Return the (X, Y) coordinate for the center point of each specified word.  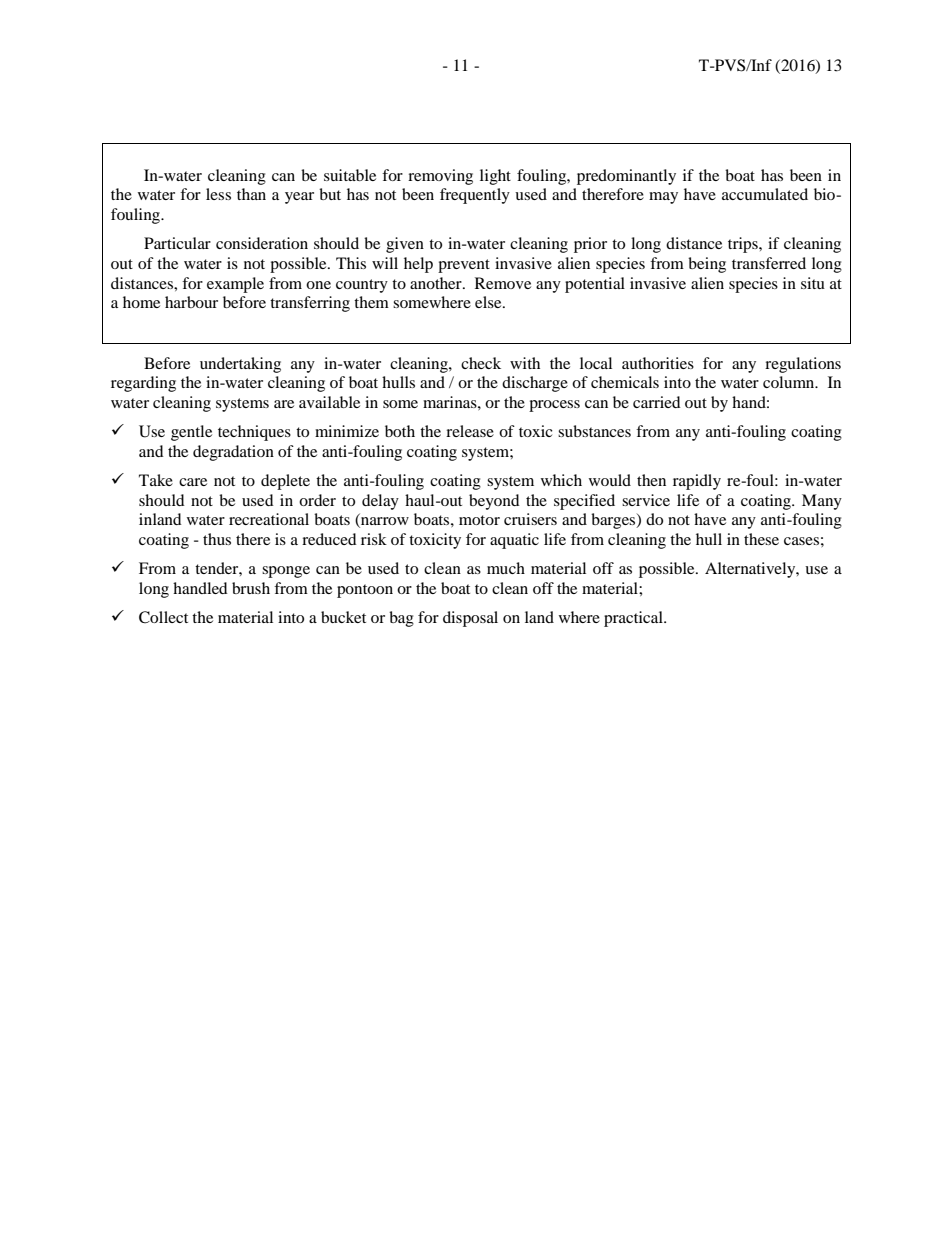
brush (251, 588)
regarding (143, 384)
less (218, 194)
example (235, 285)
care (193, 482)
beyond (494, 502)
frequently (475, 196)
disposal (470, 619)
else (489, 302)
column (790, 382)
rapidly (697, 482)
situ (813, 283)
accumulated (765, 194)
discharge (535, 384)
